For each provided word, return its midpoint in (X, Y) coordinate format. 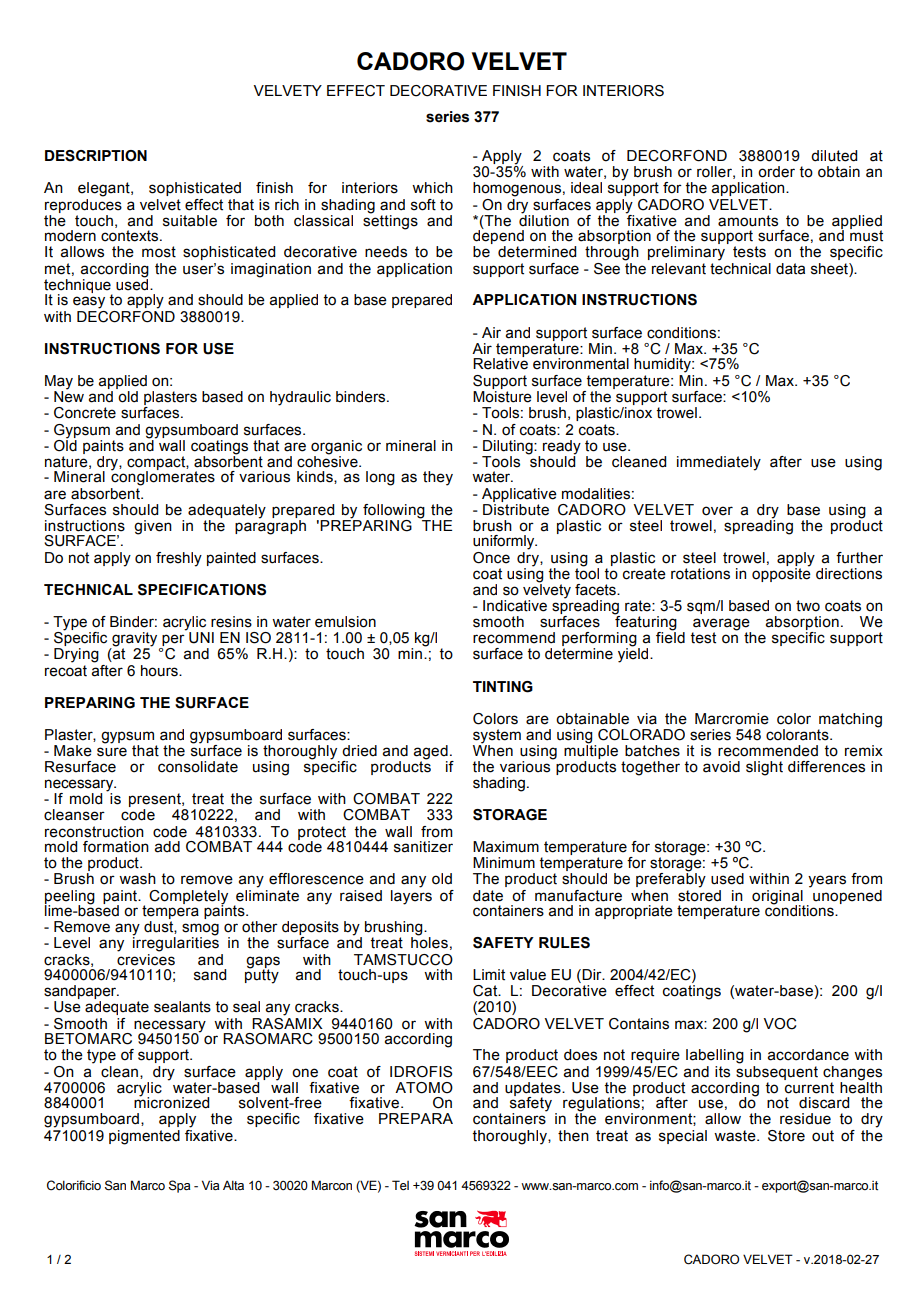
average (721, 624)
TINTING (503, 687)
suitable (190, 221)
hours (160, 671)
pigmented (144, 1137)
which (432, 188)
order (776, 172)
